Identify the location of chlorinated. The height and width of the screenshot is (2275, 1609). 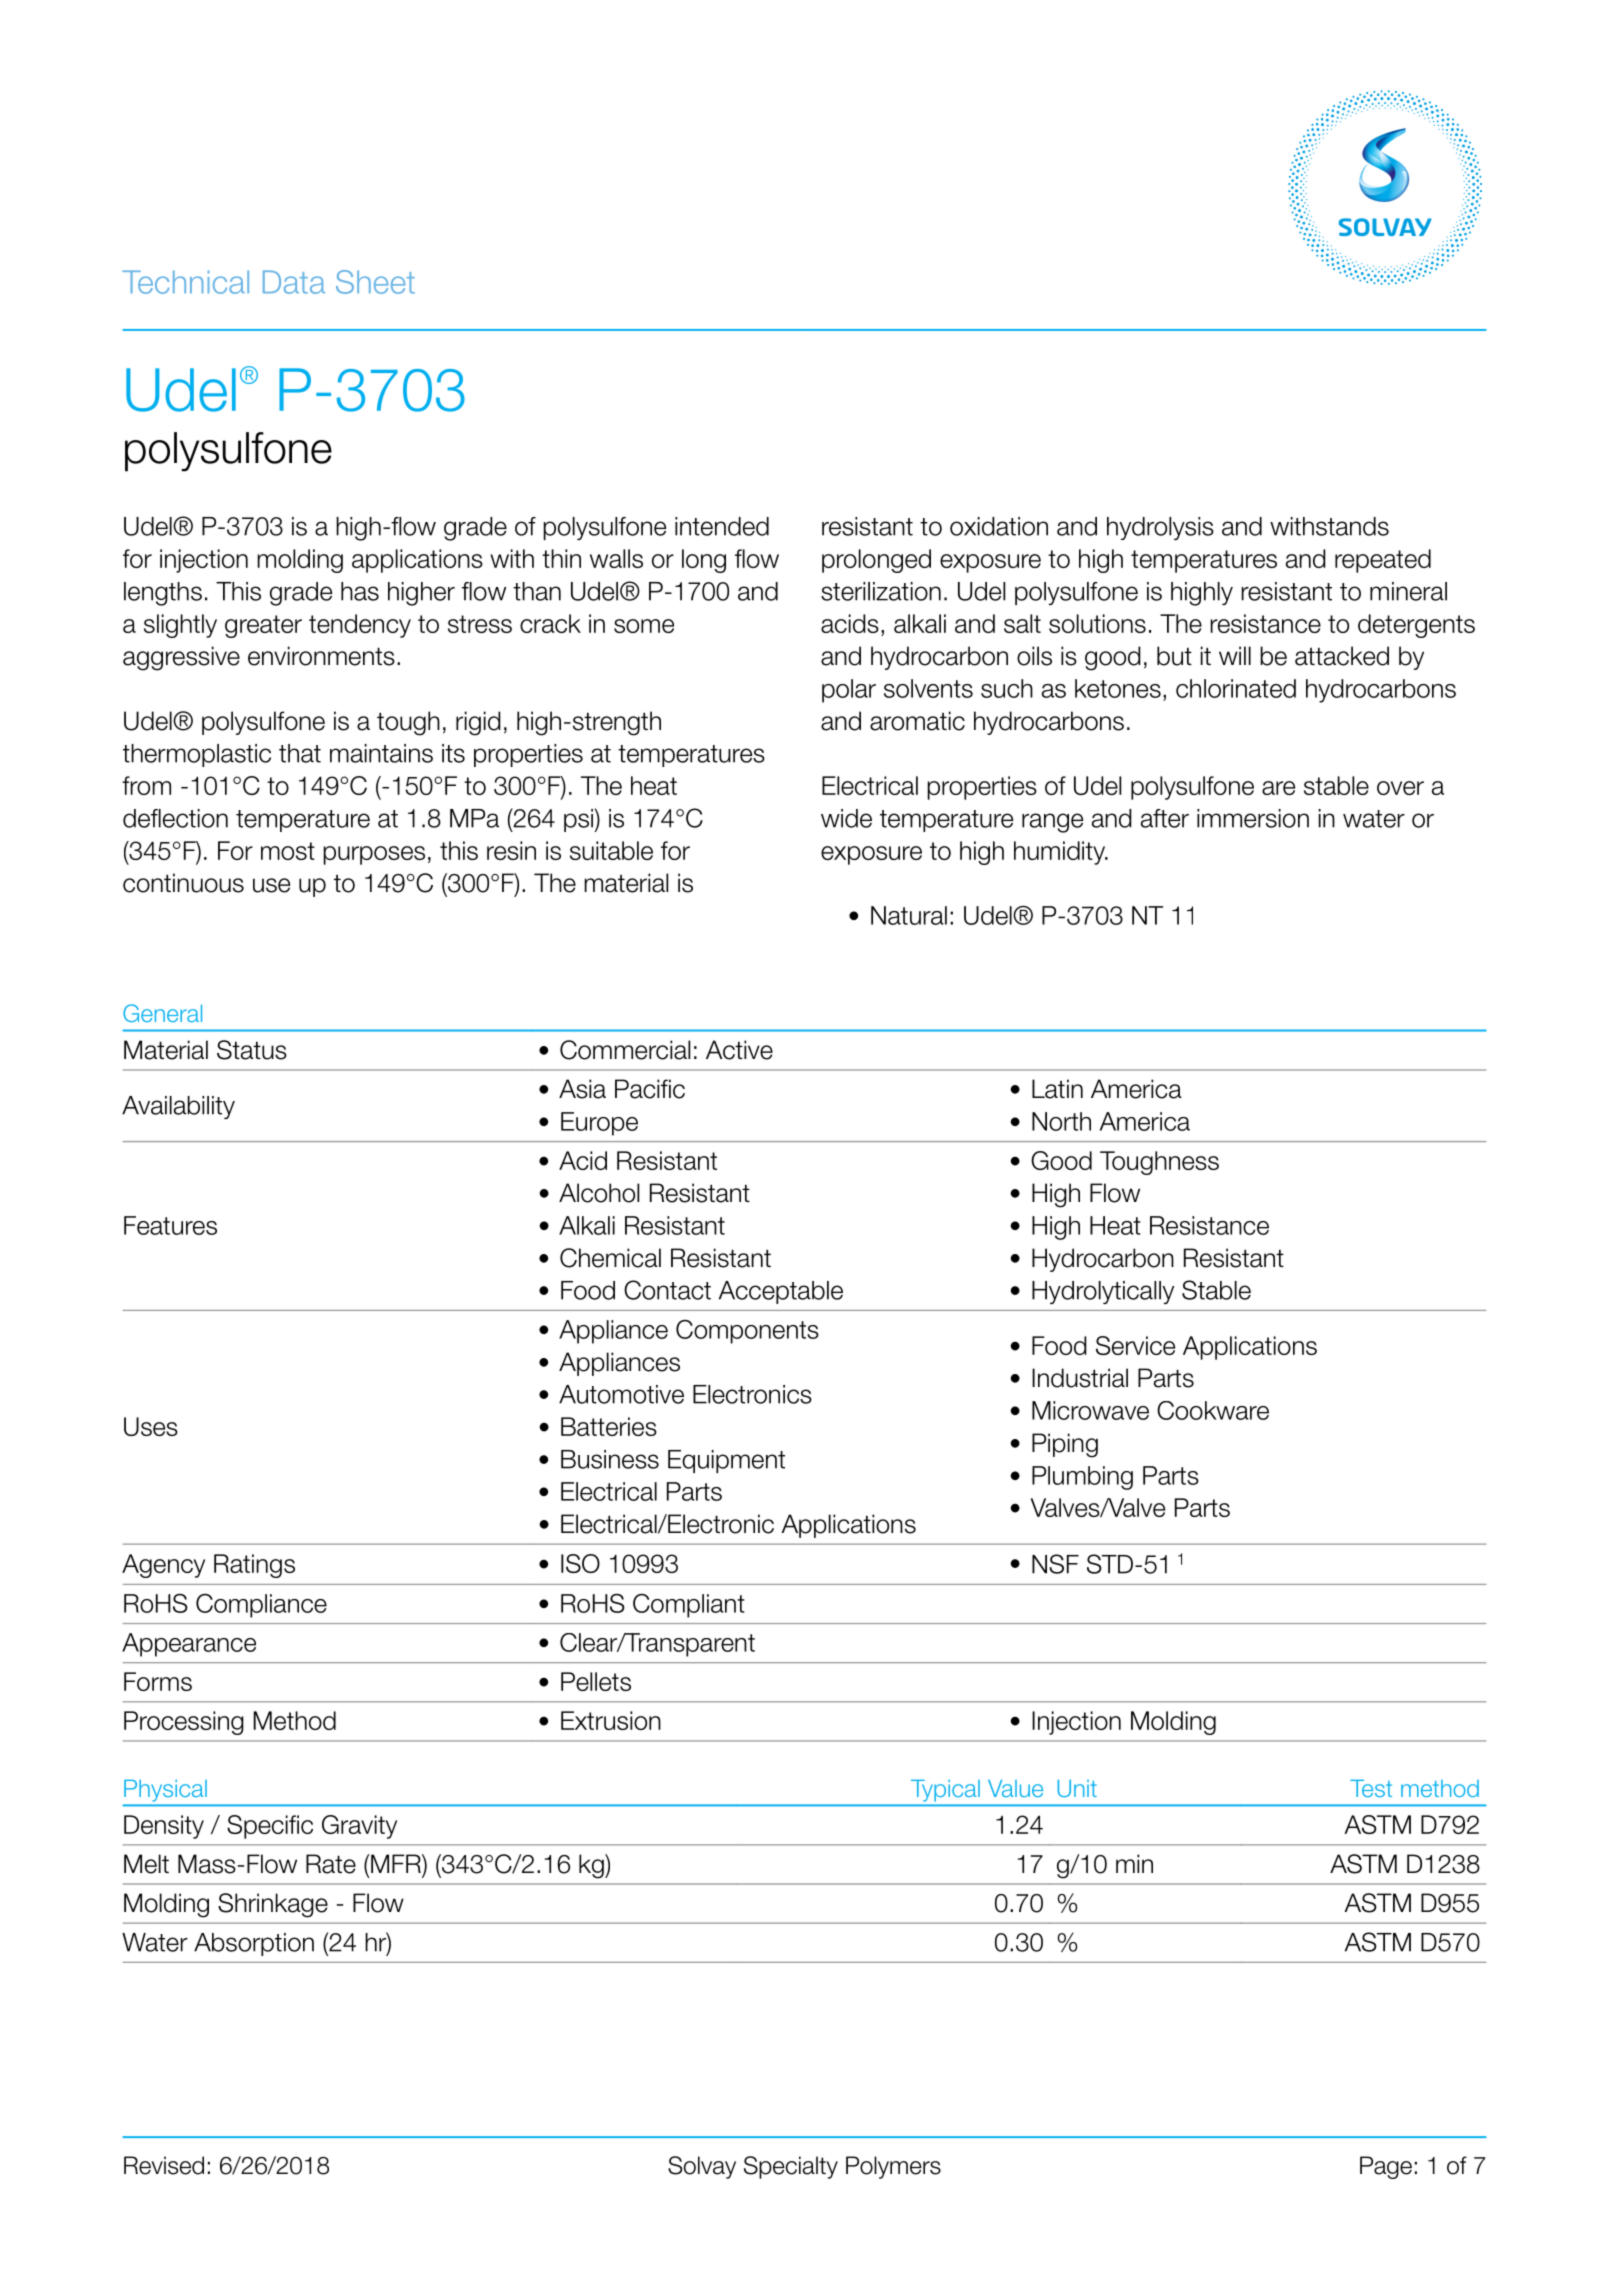
(1236, 688).
